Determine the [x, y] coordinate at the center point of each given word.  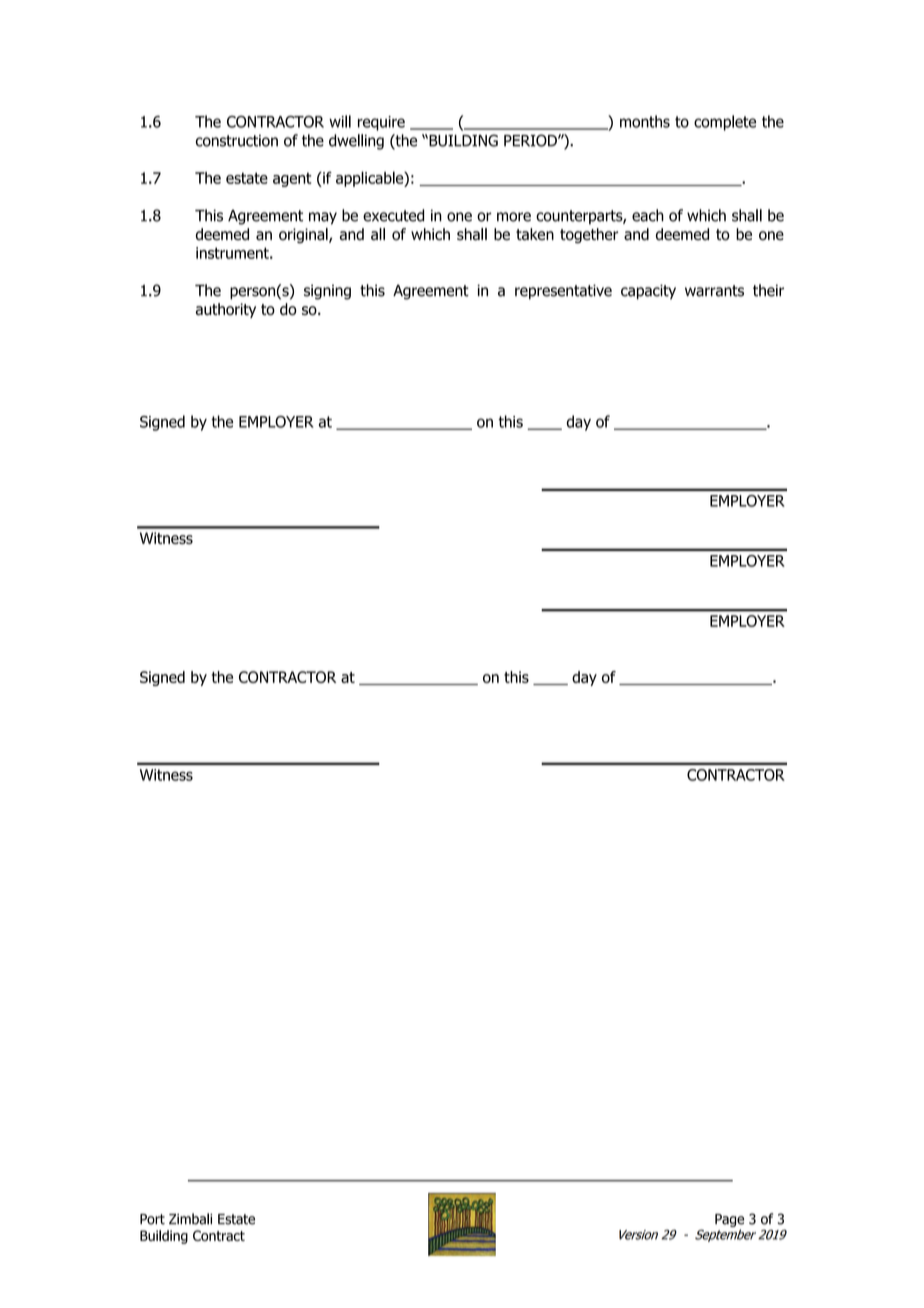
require [381, 123]
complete [725, 123]
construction [237, 141]
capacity [648, 292]
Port [152, 1219]
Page [729, 1220]
